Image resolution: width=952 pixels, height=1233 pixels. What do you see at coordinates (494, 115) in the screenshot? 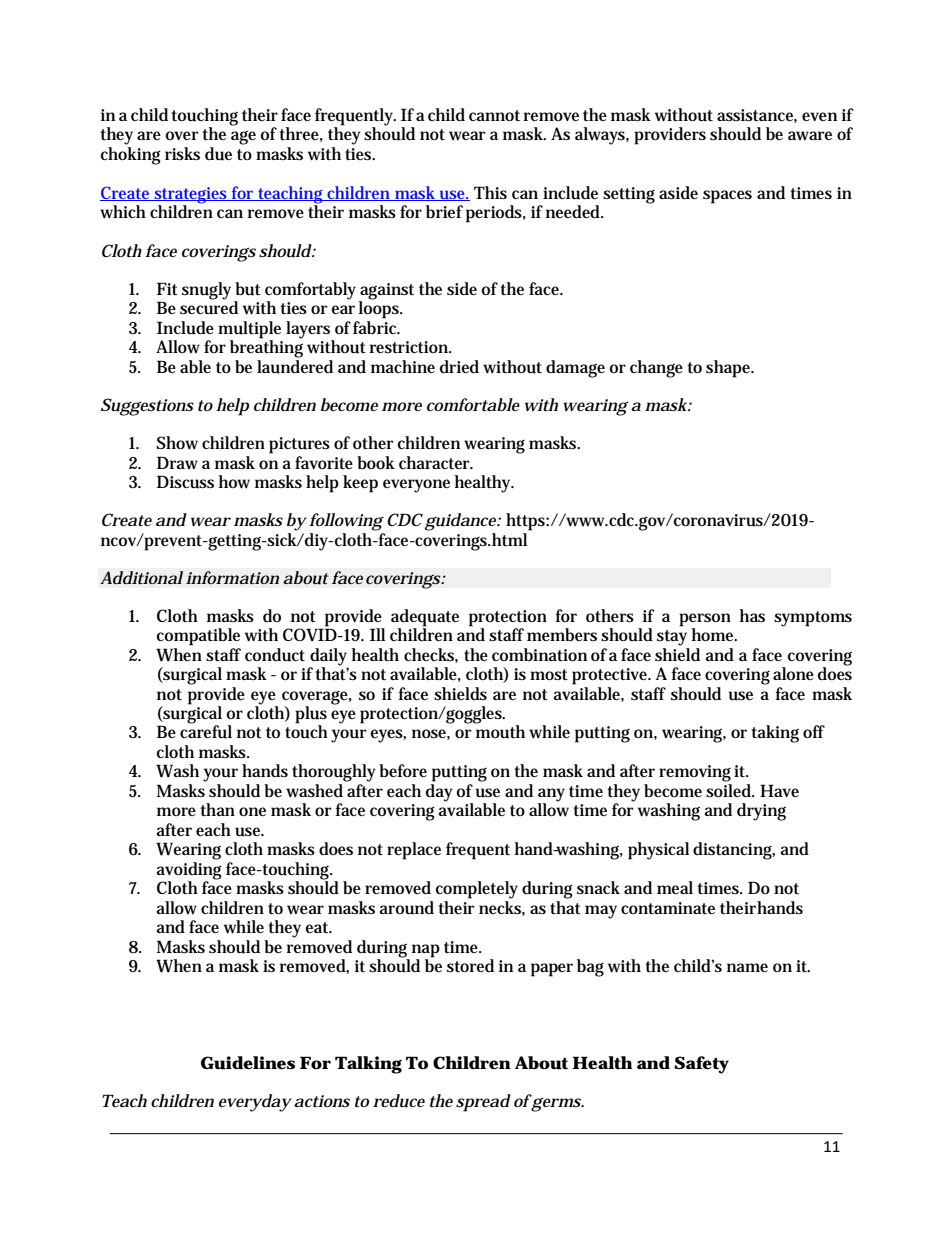
I see `cannot` at bounding box center [494, 115].
